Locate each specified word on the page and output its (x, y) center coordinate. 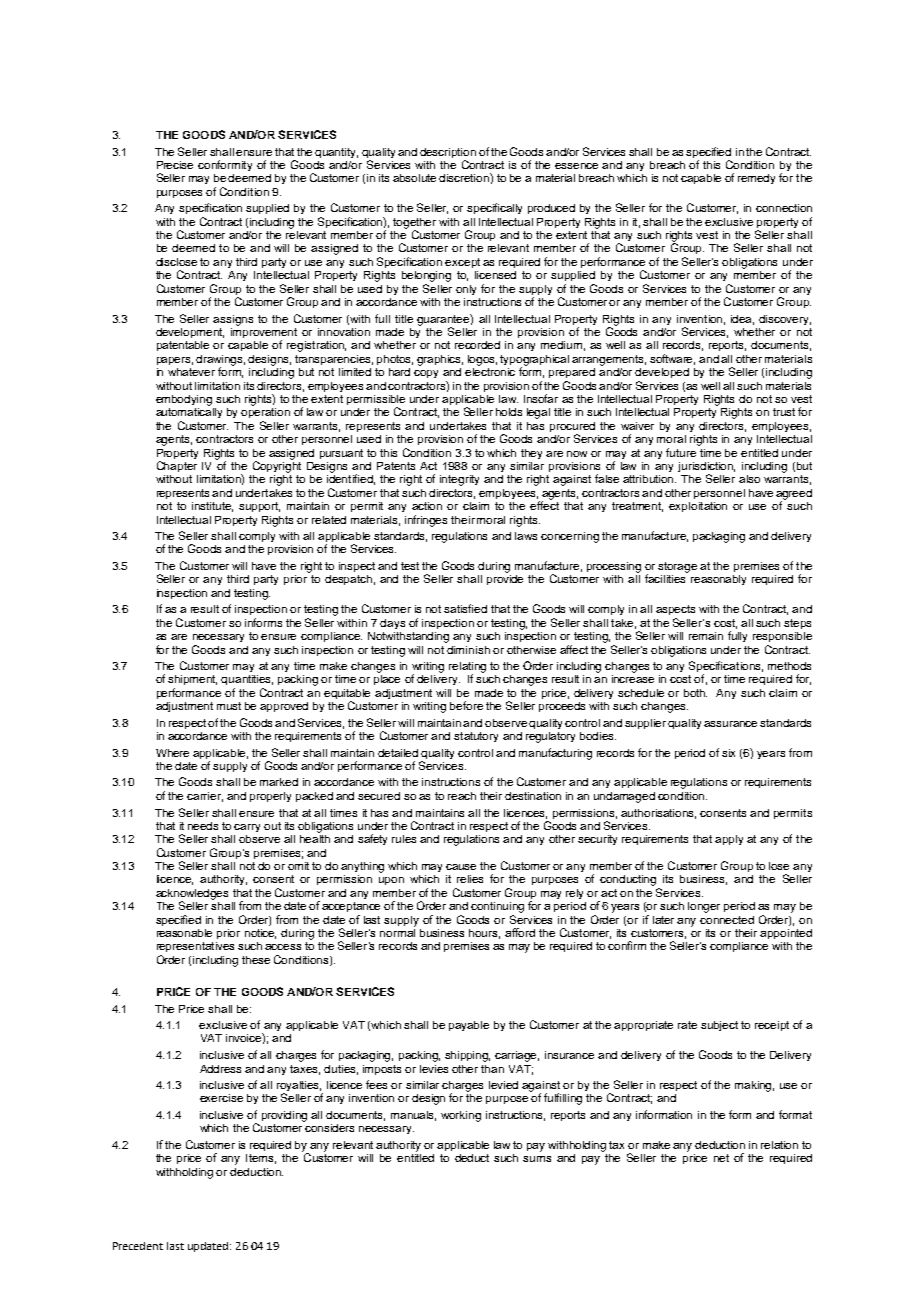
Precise (175, 165)
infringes (426, 521)
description (448, 153)
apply (729, 840)
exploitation (698, 507)
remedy (756, 179)
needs (203, 826)
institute (212, 507)
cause (461, 867)
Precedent (138, 1246)
